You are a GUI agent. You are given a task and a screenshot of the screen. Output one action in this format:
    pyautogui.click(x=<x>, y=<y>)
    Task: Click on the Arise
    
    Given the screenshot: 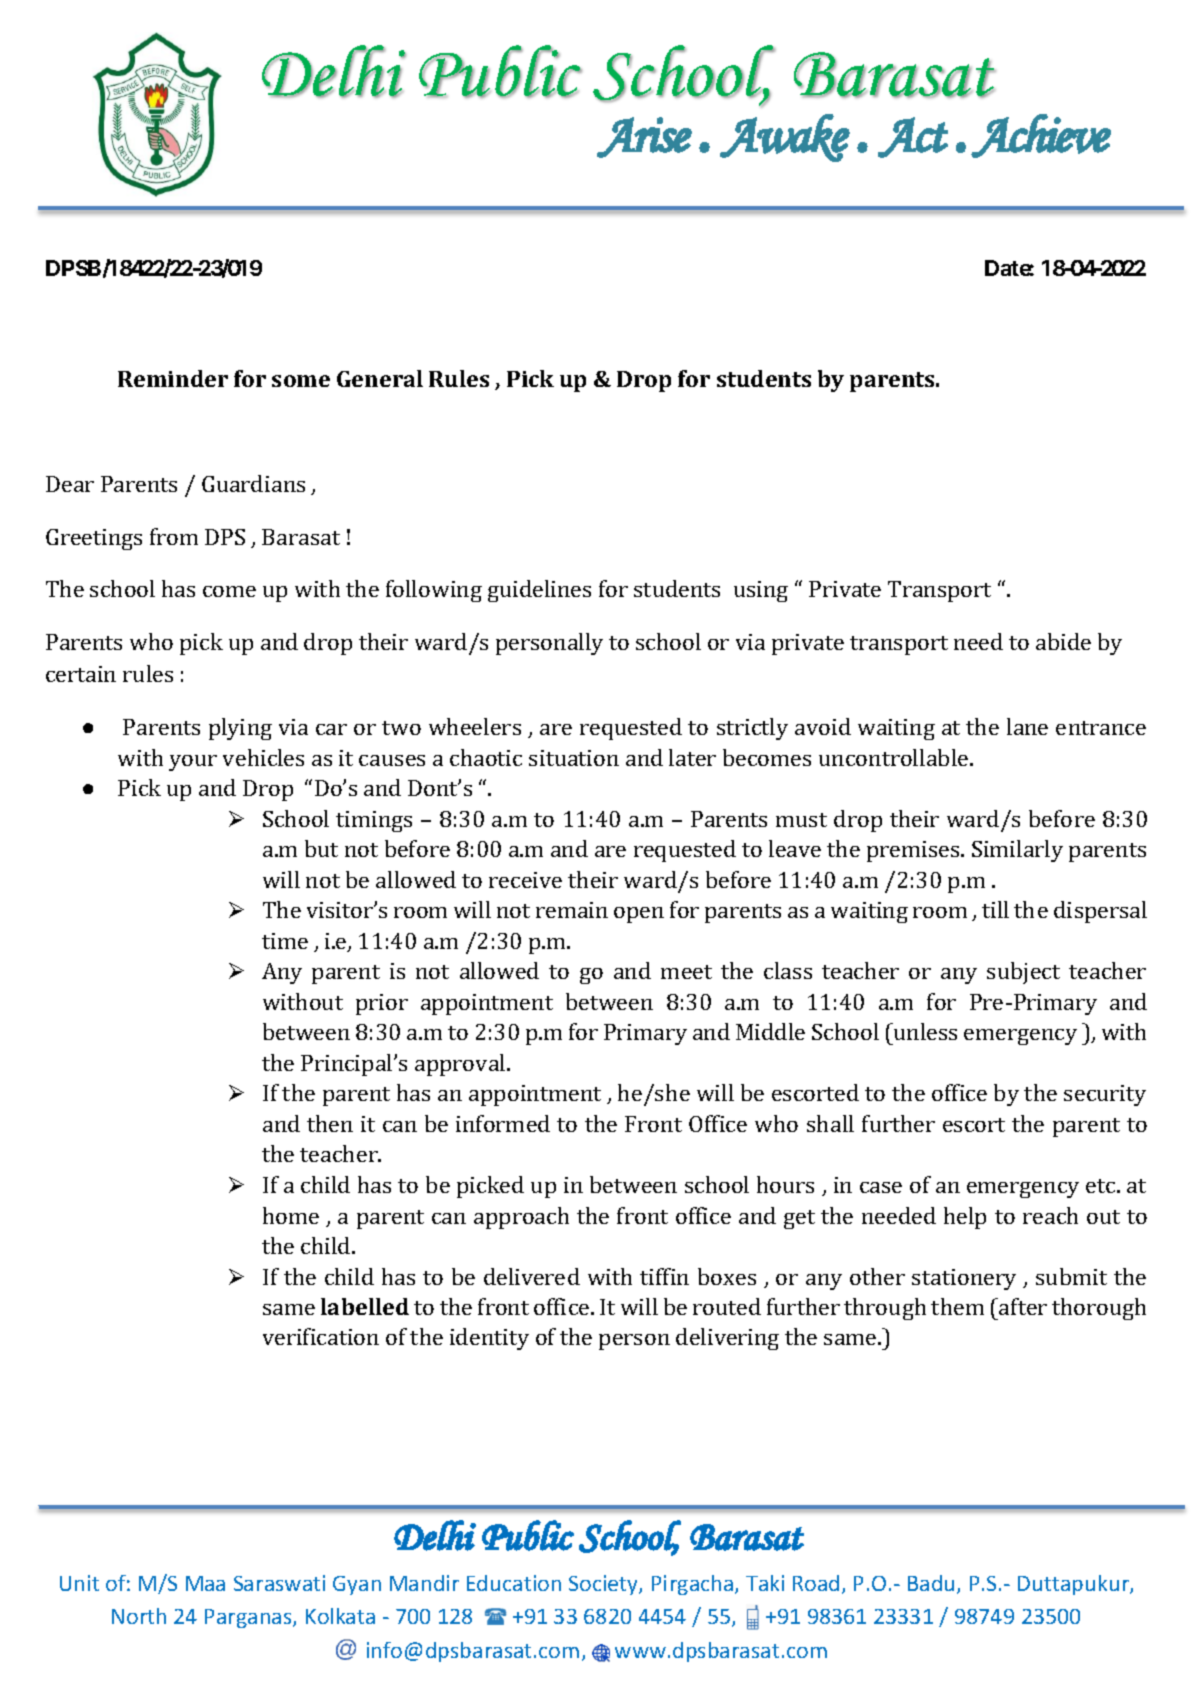 What is the action you would take?
    pyautogui.click(x=644, y=137)
